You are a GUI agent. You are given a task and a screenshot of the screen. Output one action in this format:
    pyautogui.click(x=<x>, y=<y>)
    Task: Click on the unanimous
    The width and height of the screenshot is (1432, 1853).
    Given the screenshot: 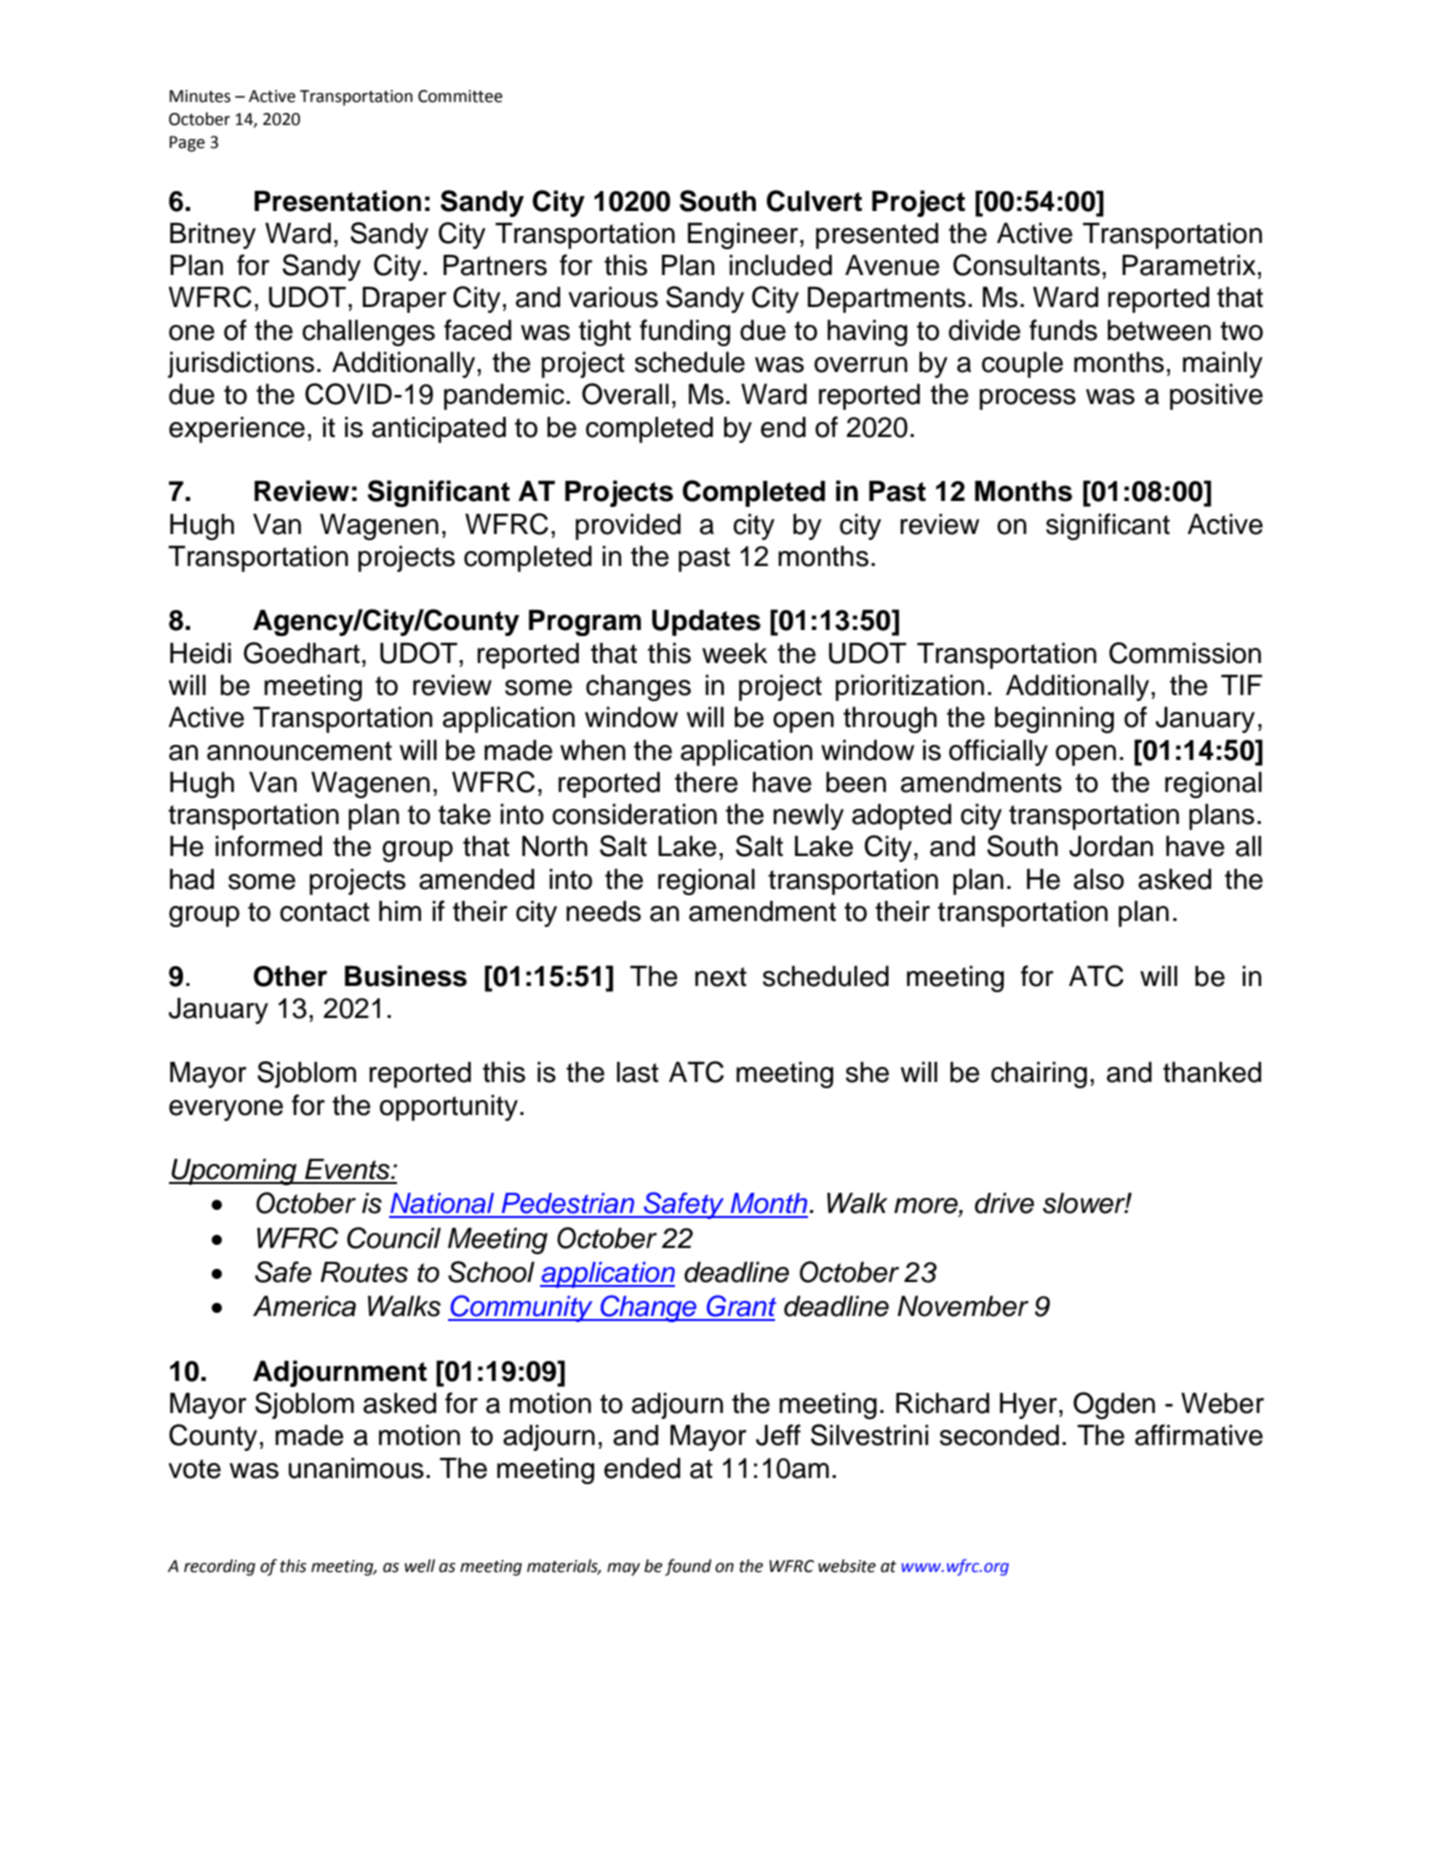 What is the action you would take?
    pyautogui.click(x=356, y=1468)
